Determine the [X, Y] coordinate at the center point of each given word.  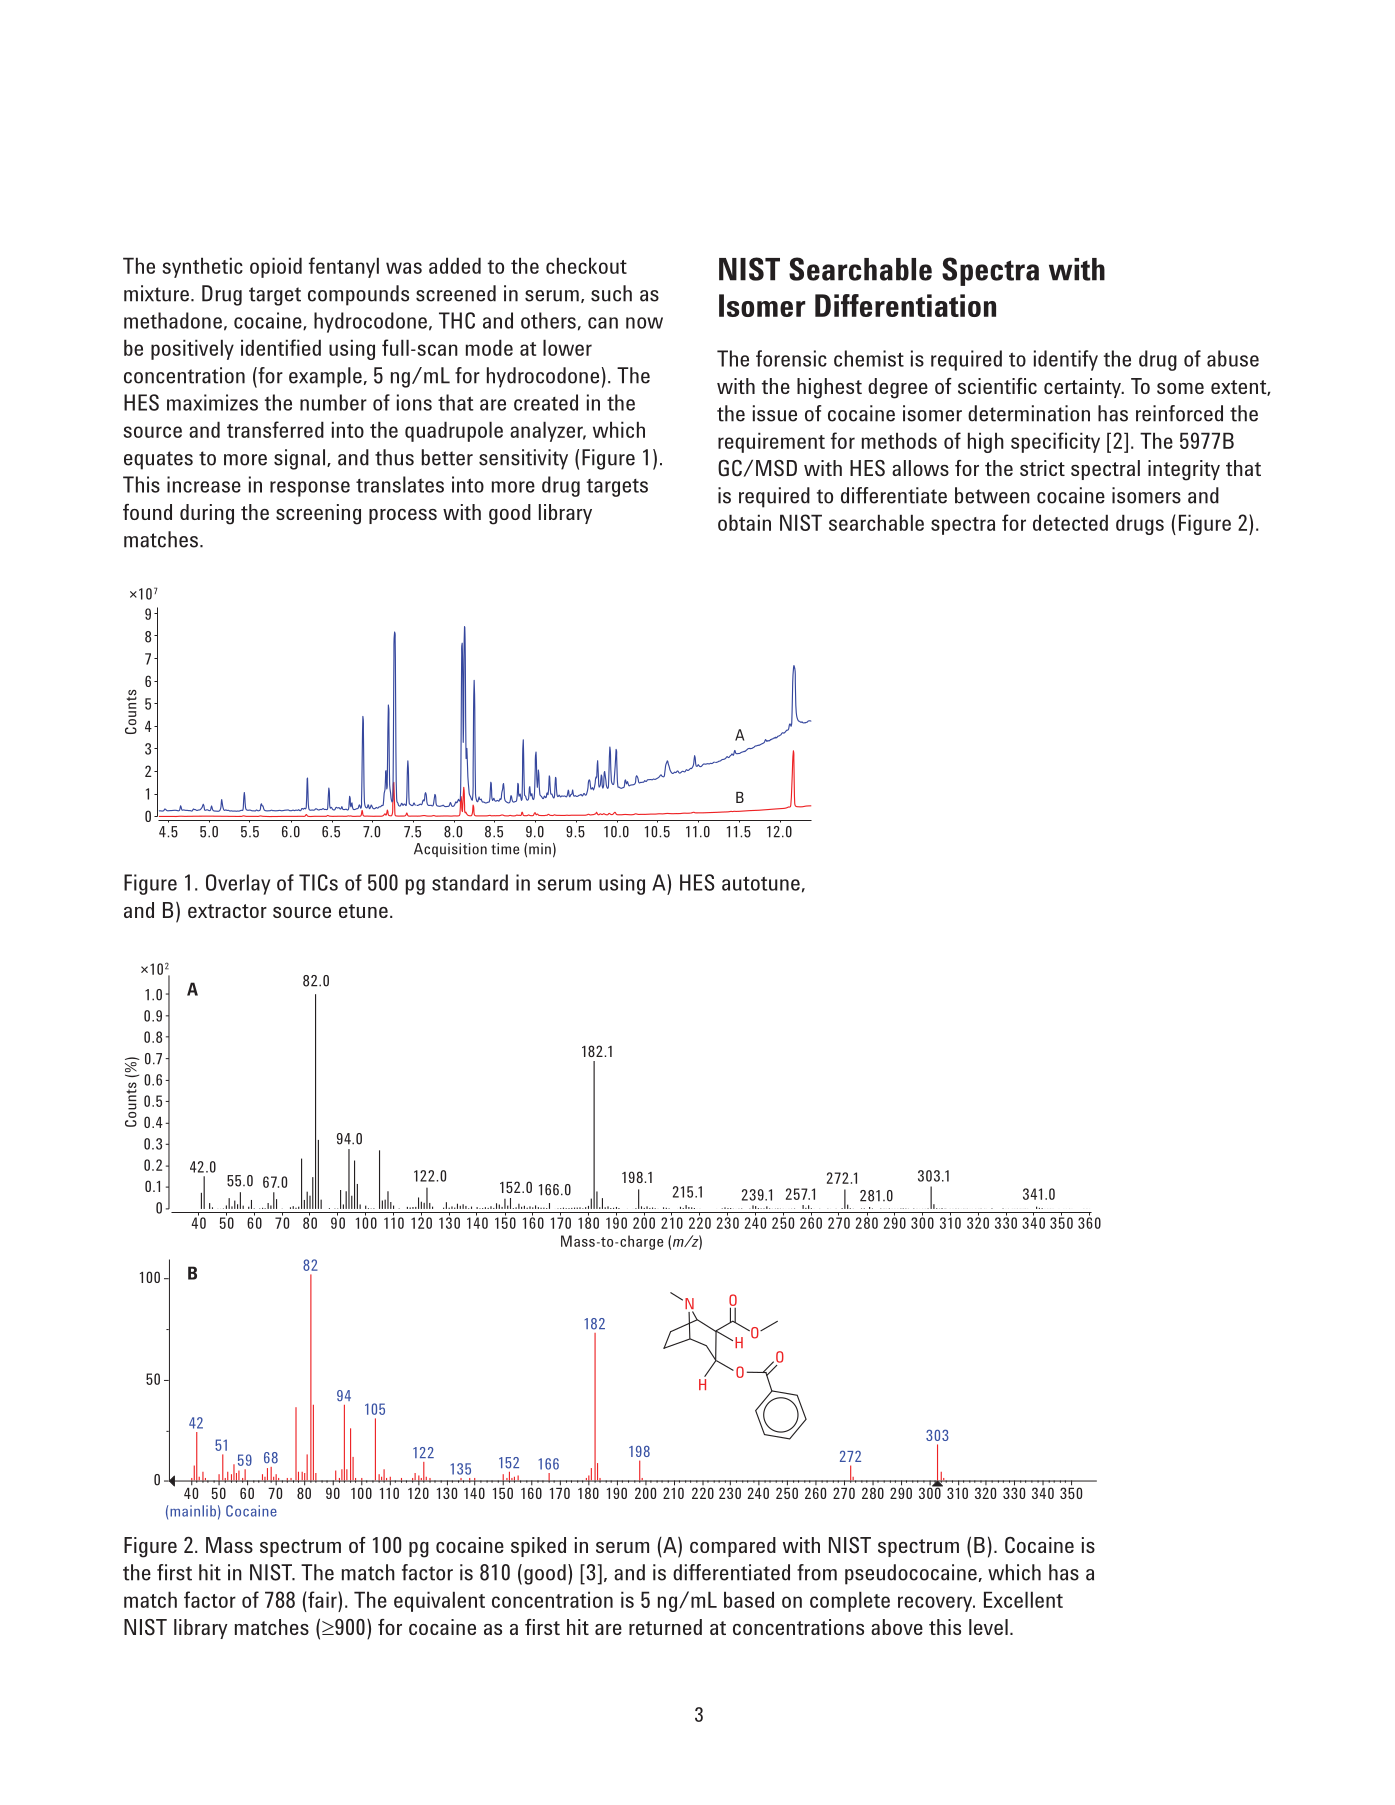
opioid [276, 267]
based [749, 1599]
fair [323, 1599]
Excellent [1023, 1599]
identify [1066, 360]
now [644, 323]
